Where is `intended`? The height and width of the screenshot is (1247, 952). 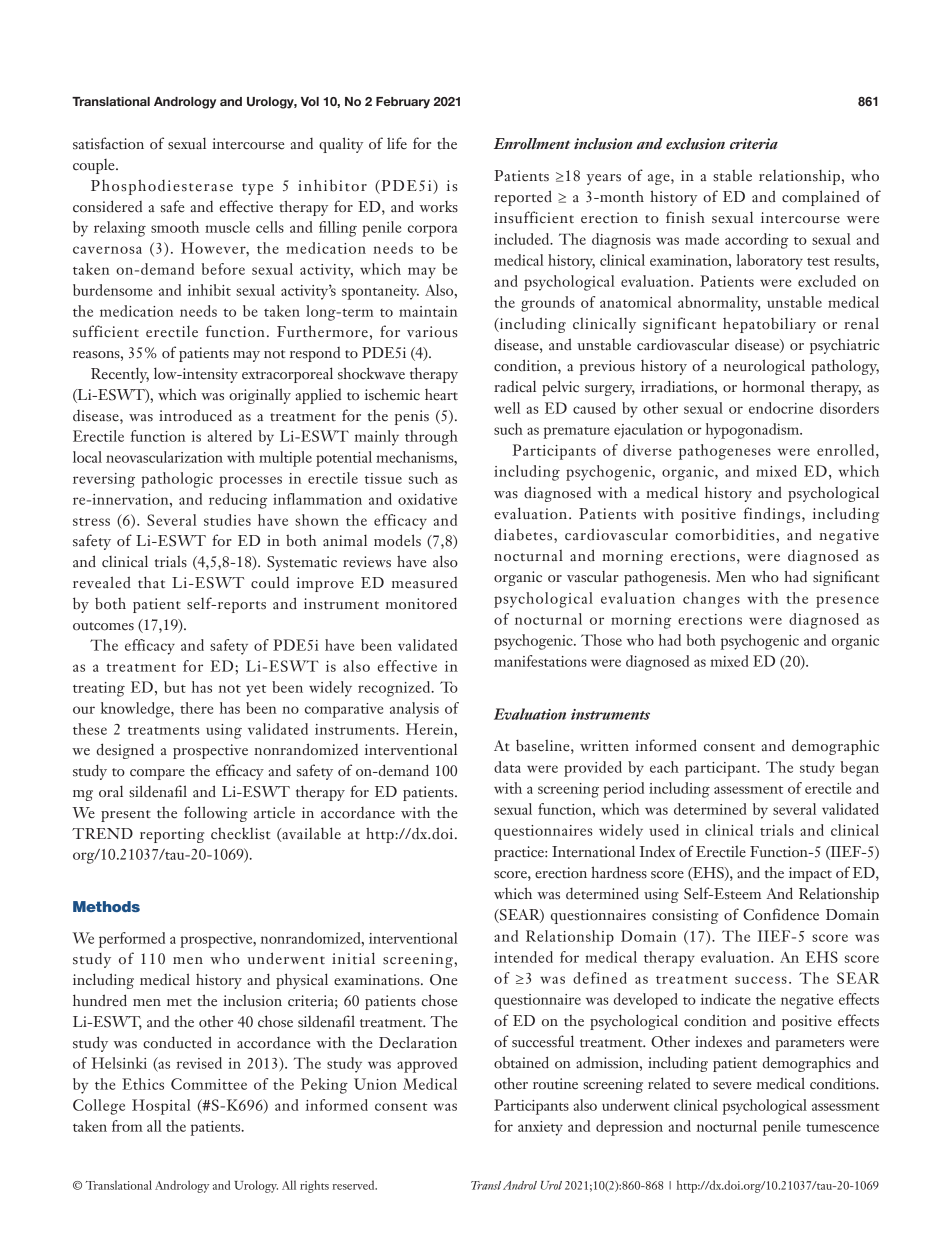
intended is located at coordinates (523, 957).
